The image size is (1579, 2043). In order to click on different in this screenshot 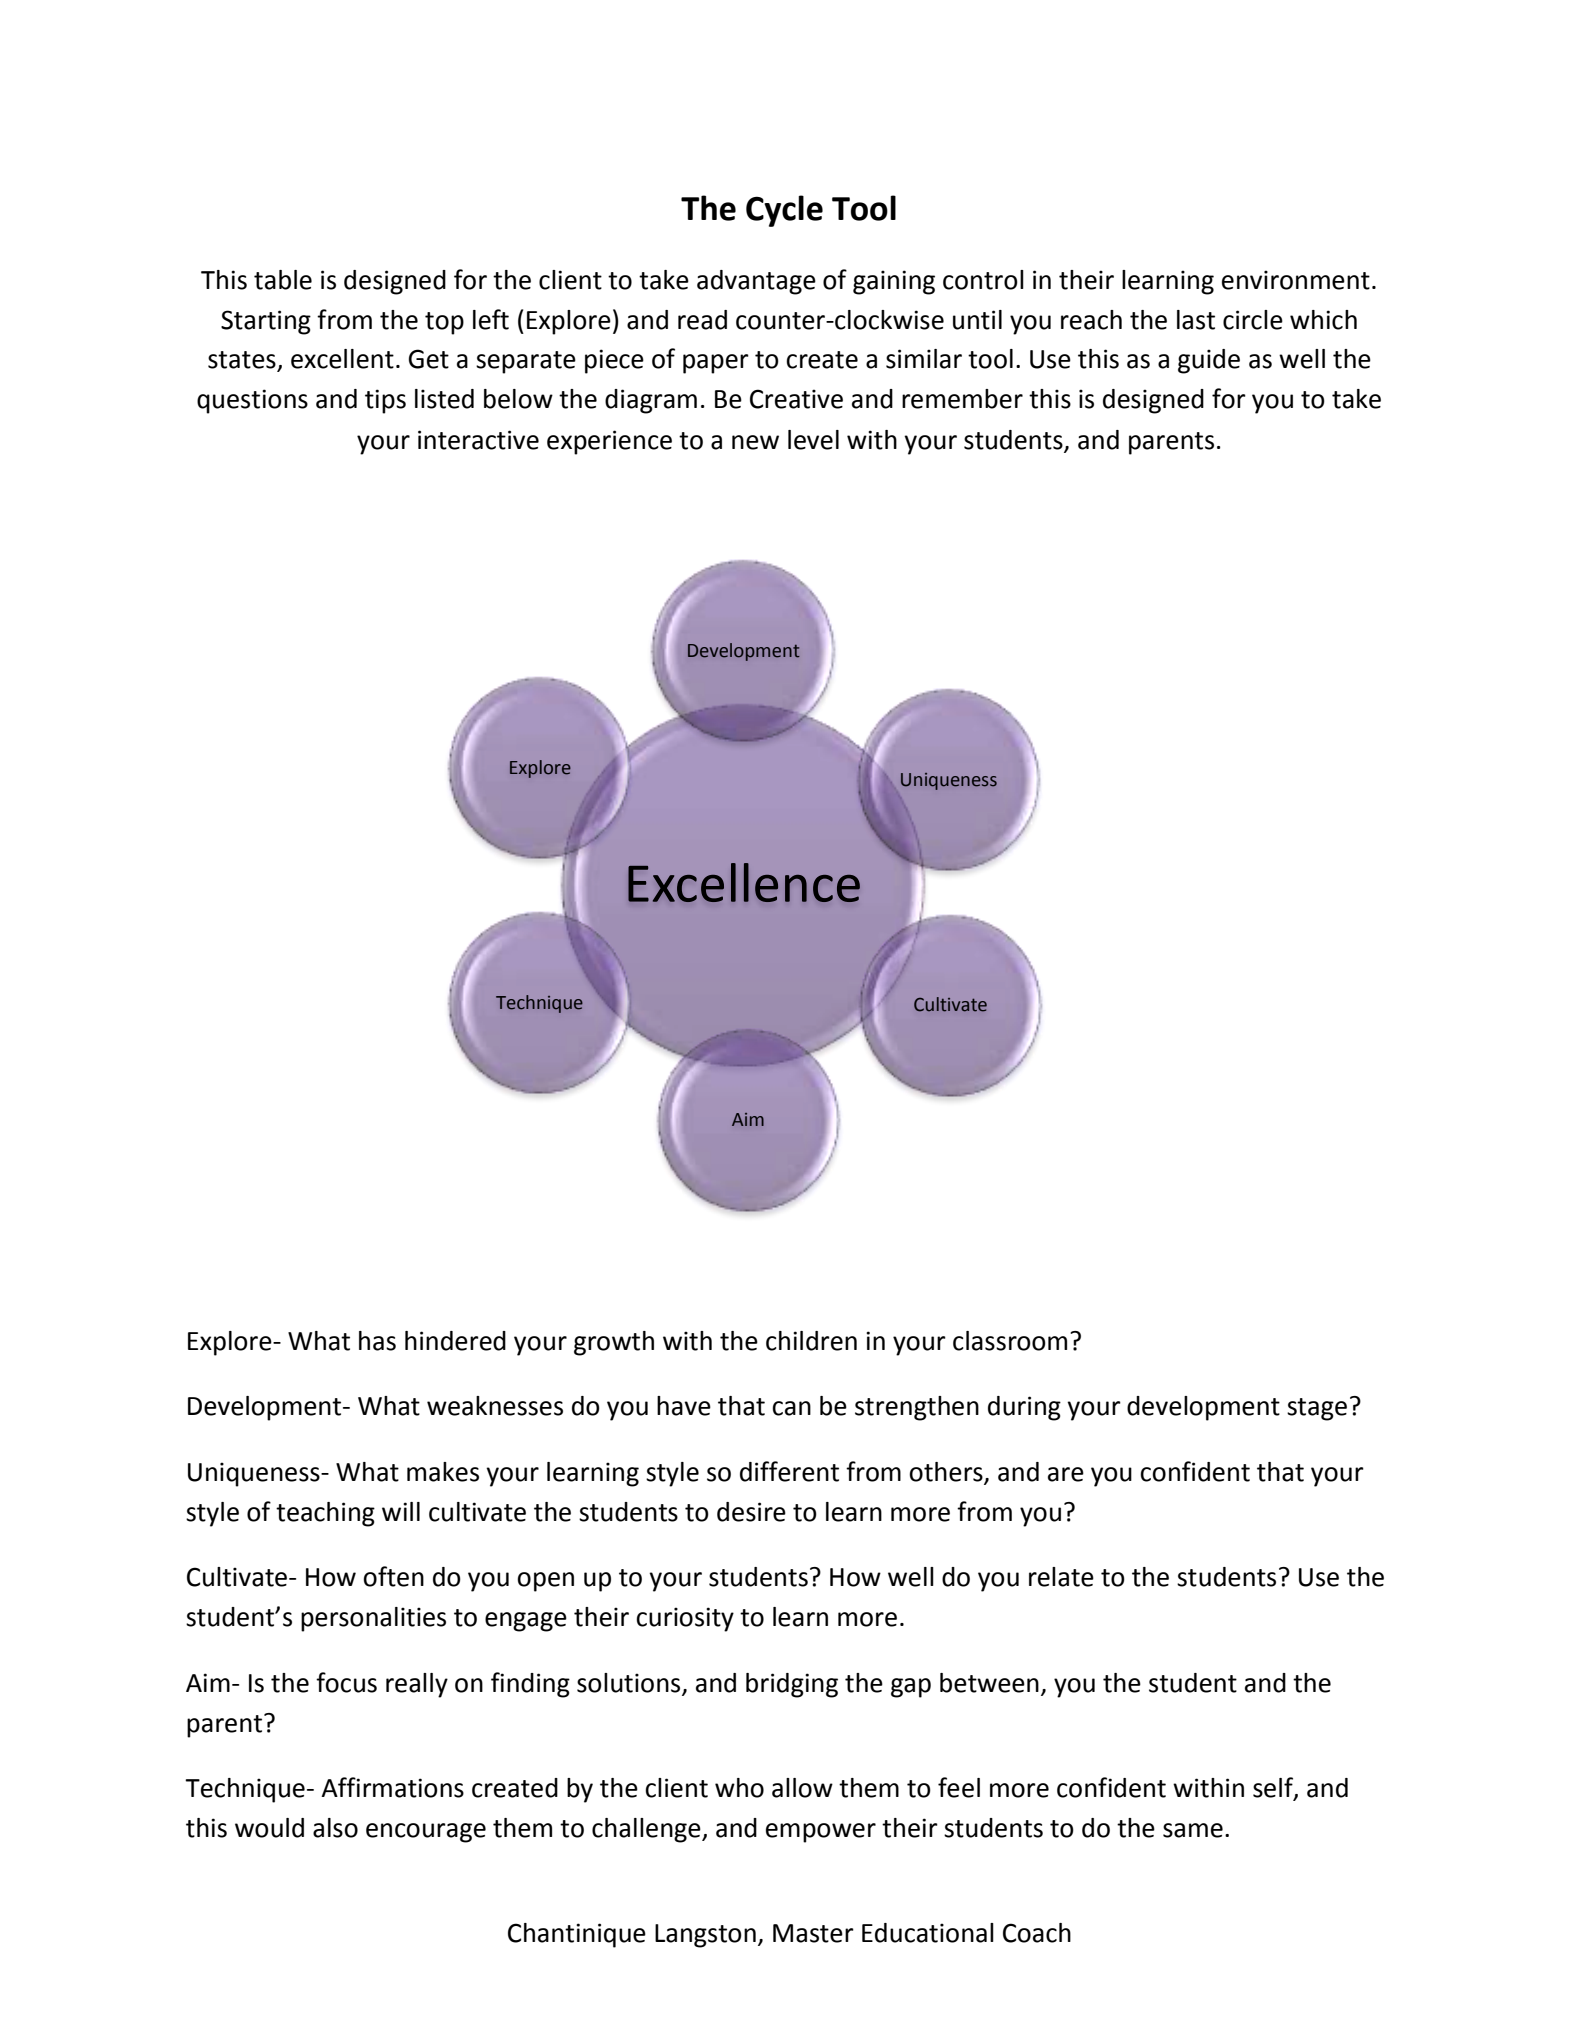, I will do `click(789, 1471)`.
